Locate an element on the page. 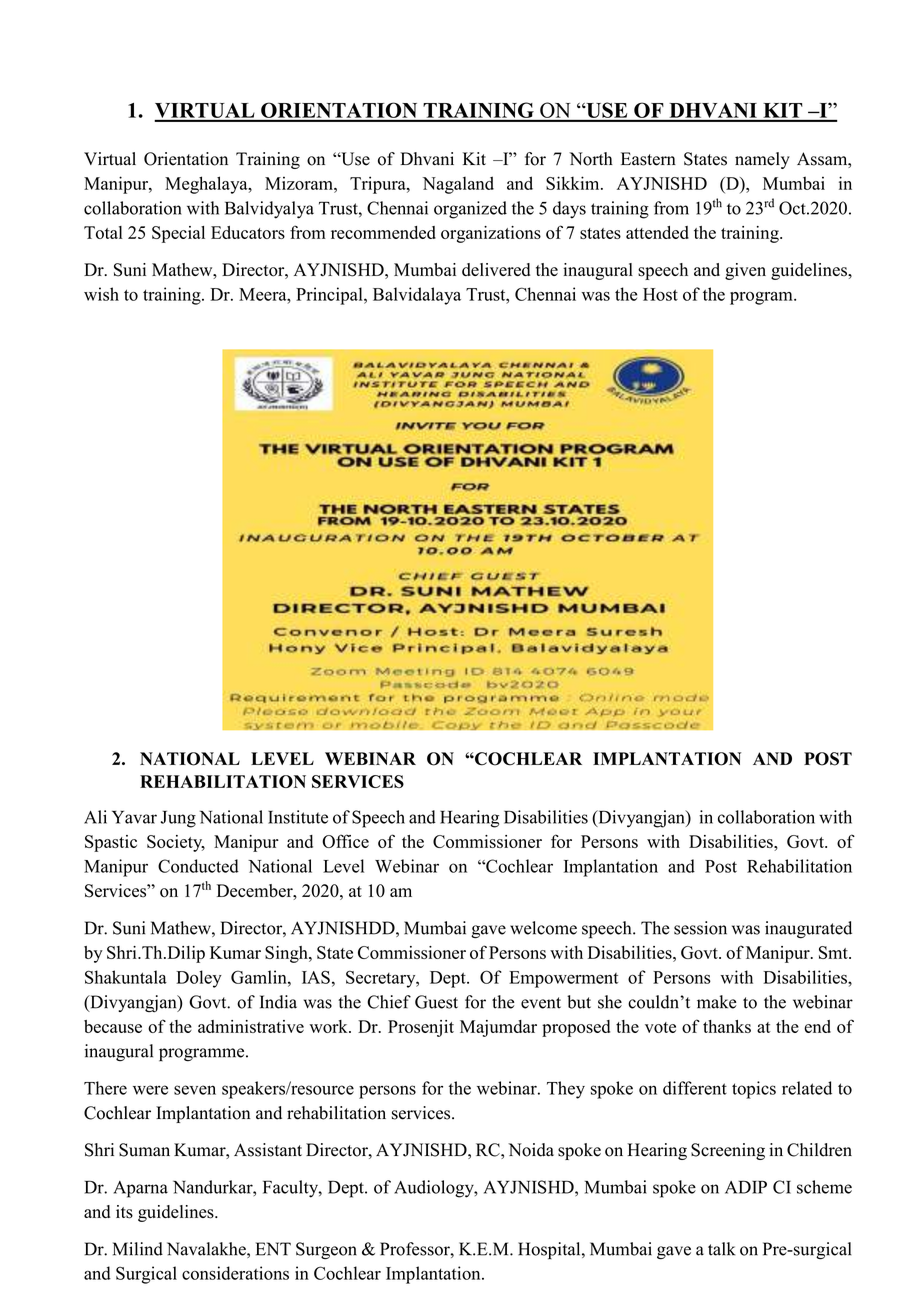  Special is located at coordinates (178, 234).
